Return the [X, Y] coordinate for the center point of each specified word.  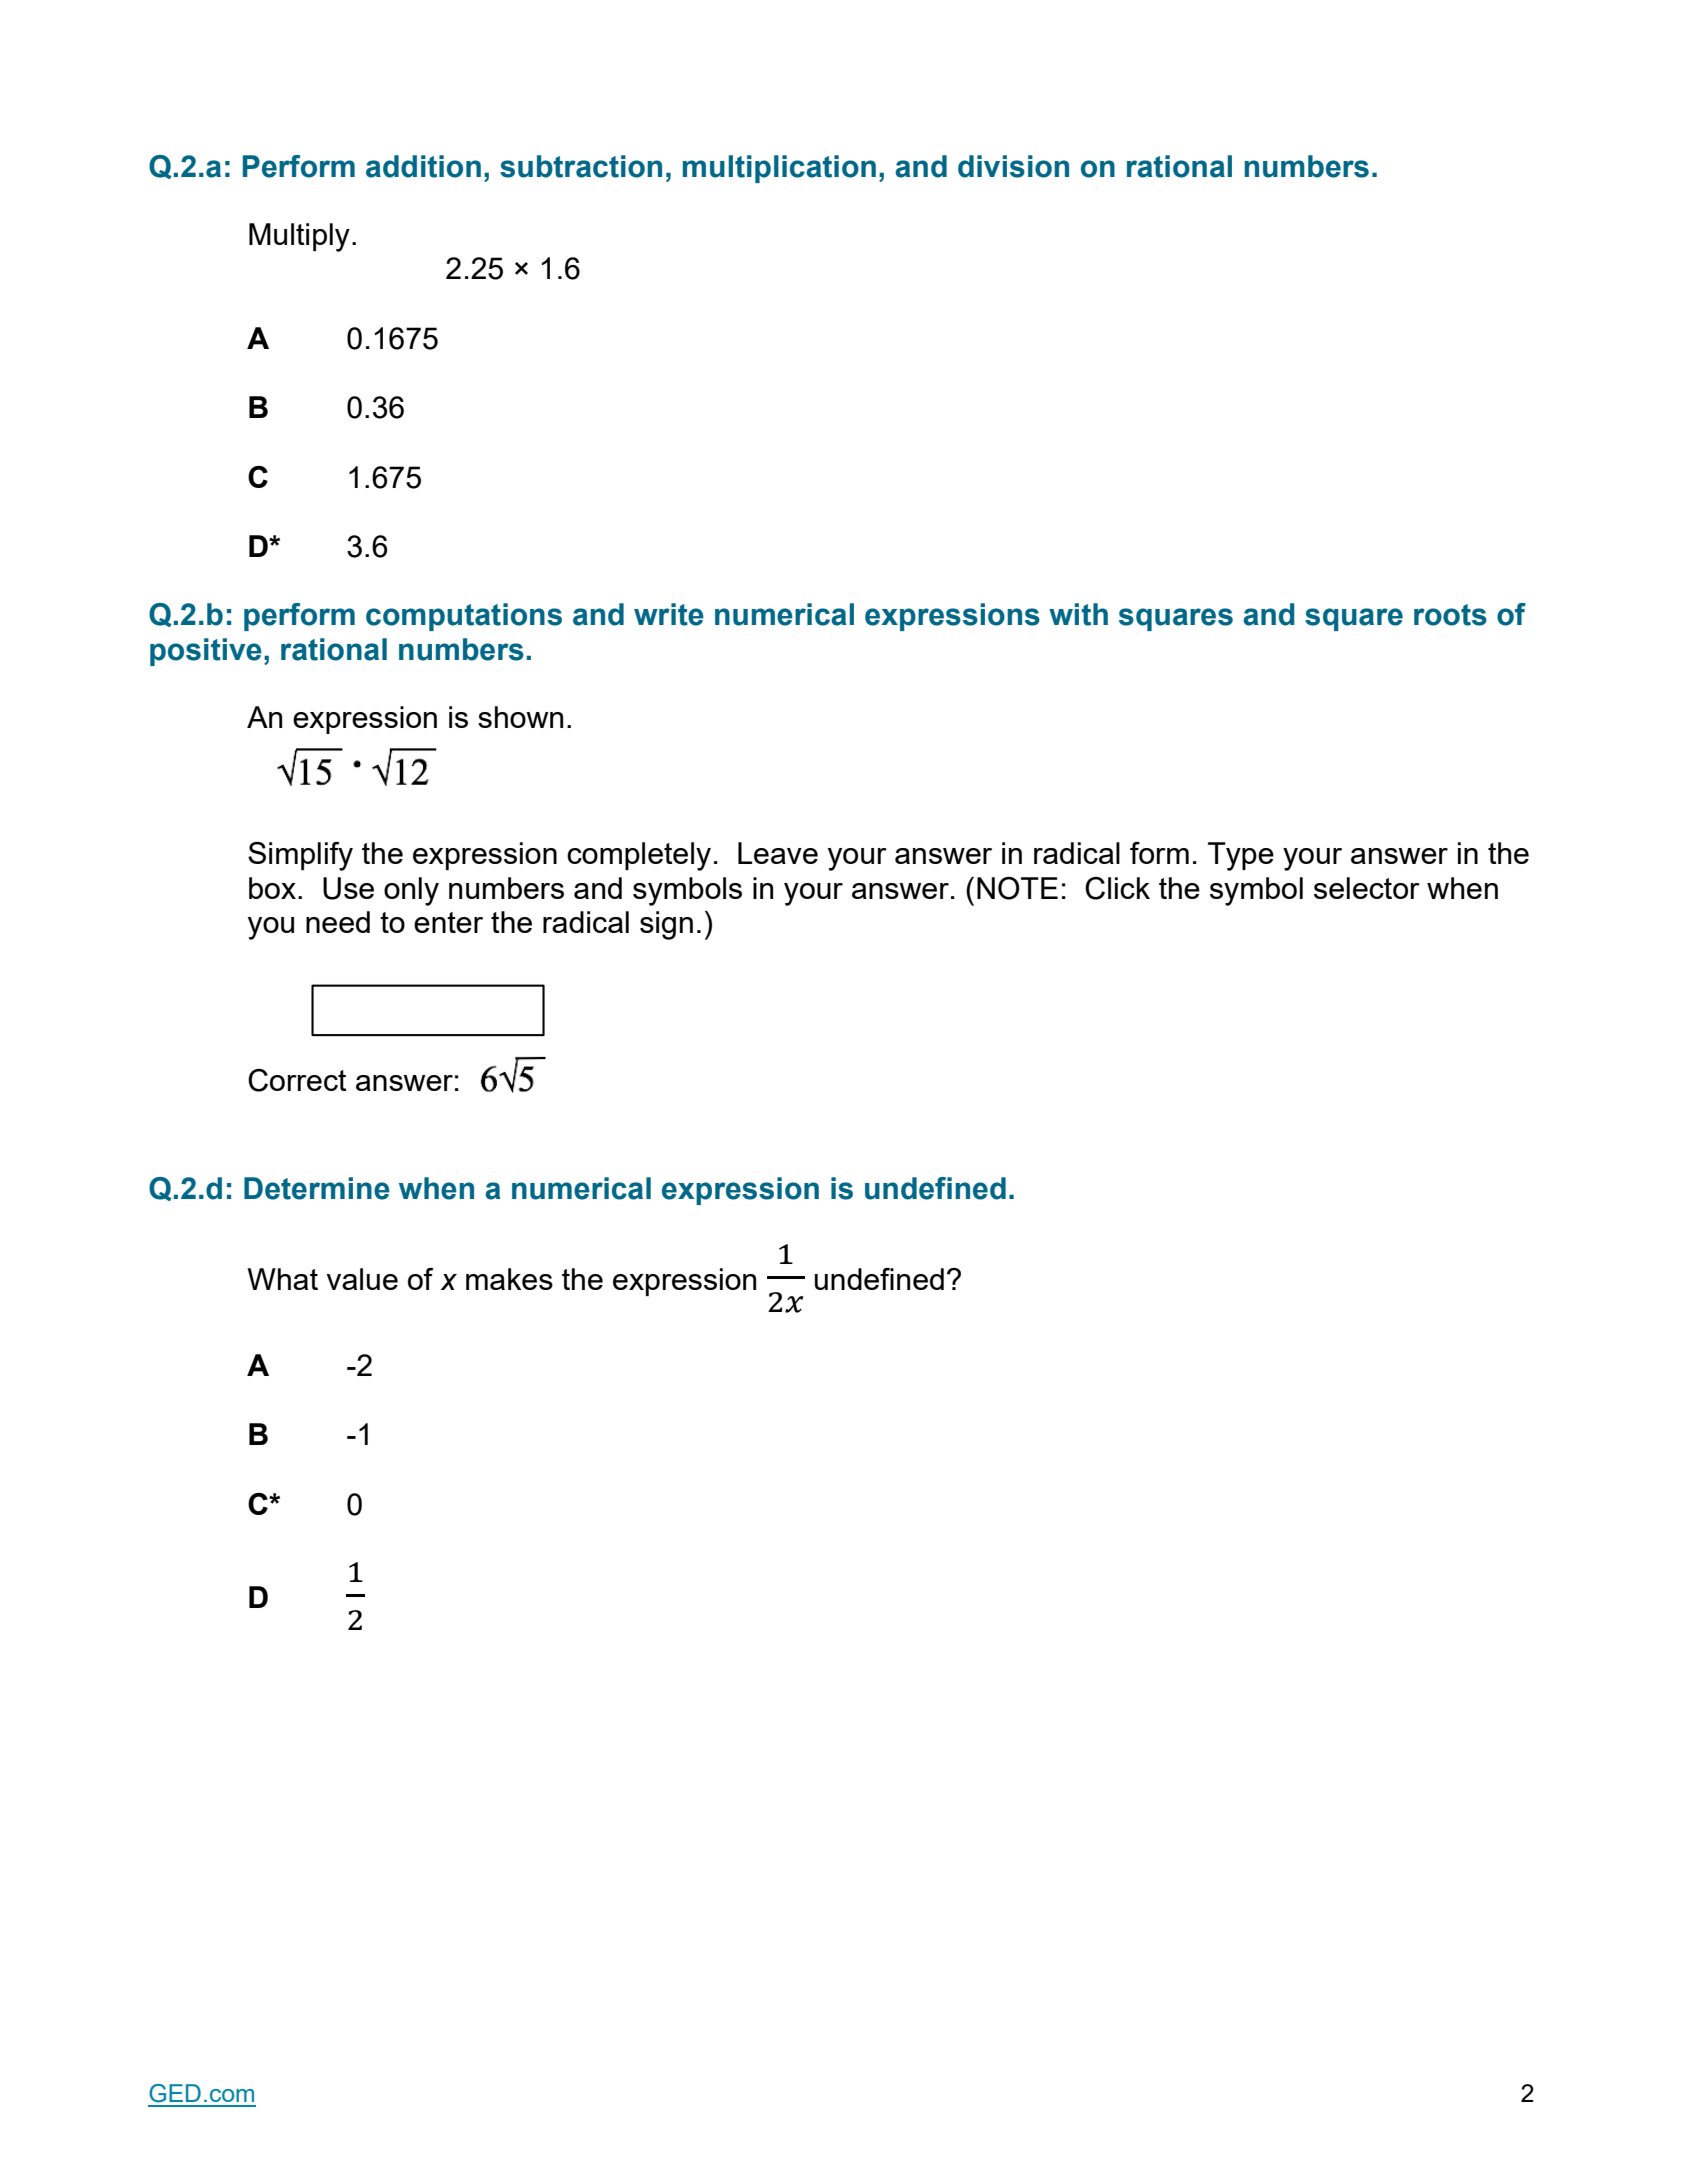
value [362, 1279]
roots [1450, 615]
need [338, 922]
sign [666, 925]
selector [1367, 888]
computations [464, 617]
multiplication [779, 169]
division [1013, 166]
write [669, 614]
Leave [778, 853]
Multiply [299, 237]
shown [520, 717]
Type [1241, 856]
